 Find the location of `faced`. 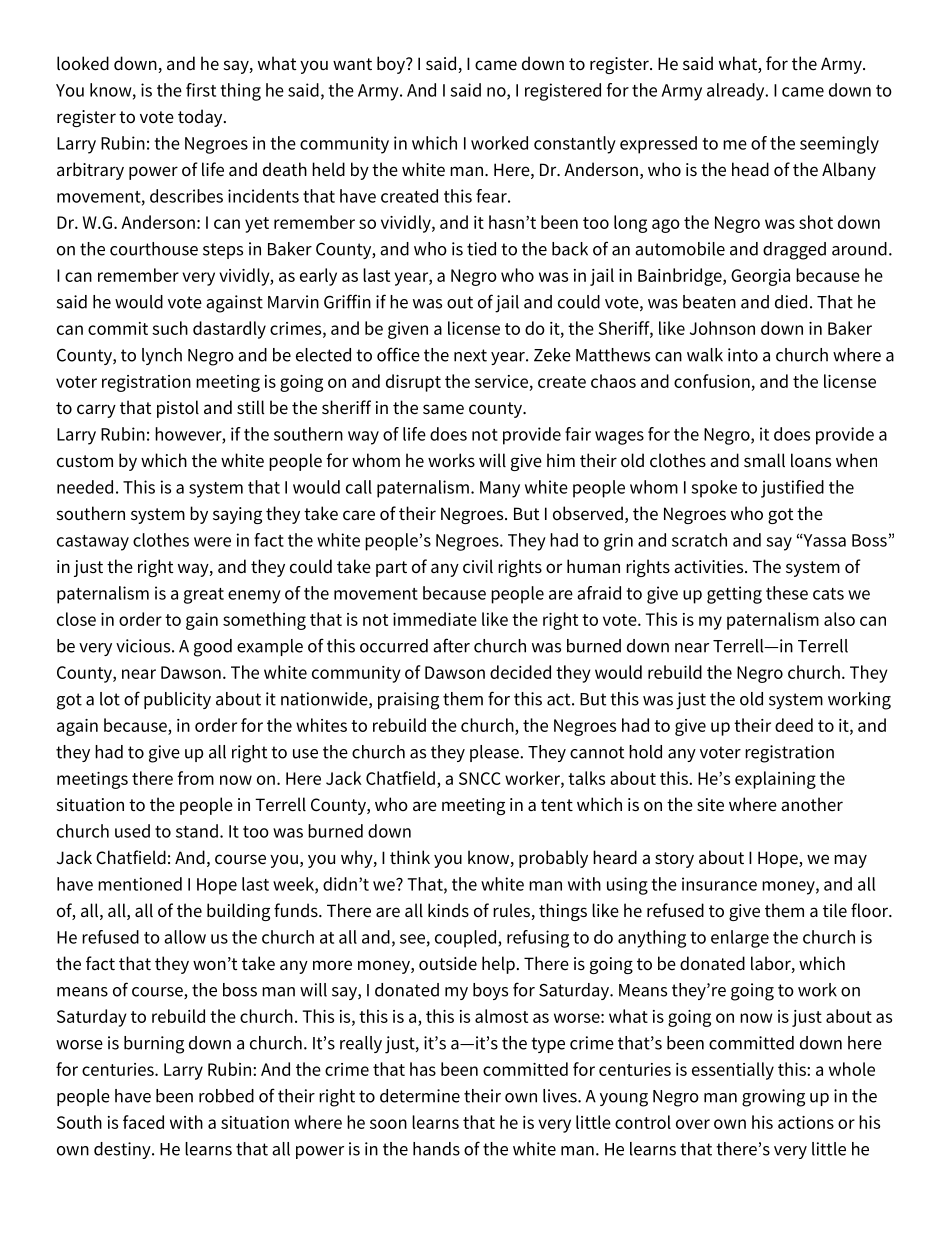

faced is located at coordinates (143, 1122).
